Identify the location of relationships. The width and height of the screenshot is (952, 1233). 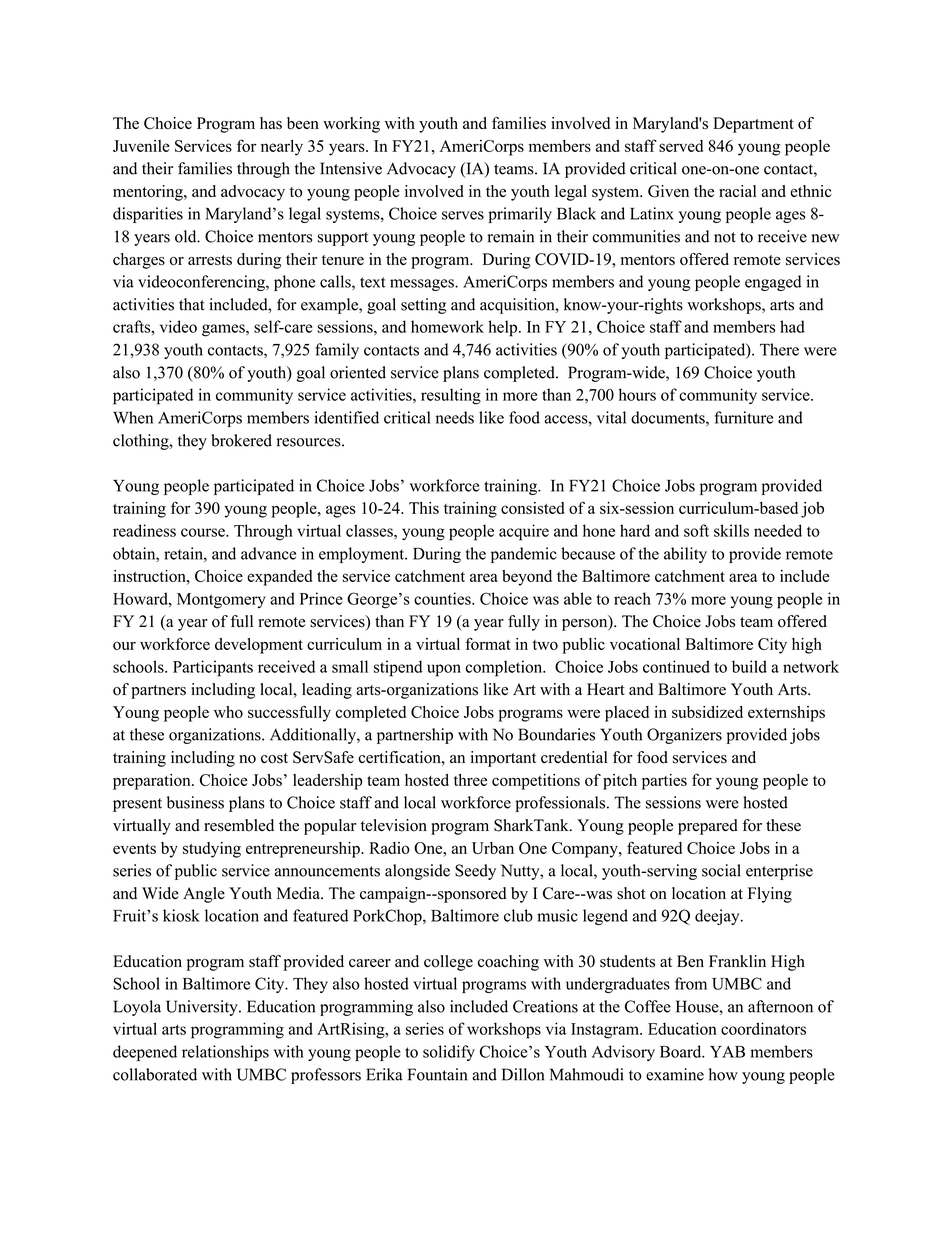
(225, 1053).
